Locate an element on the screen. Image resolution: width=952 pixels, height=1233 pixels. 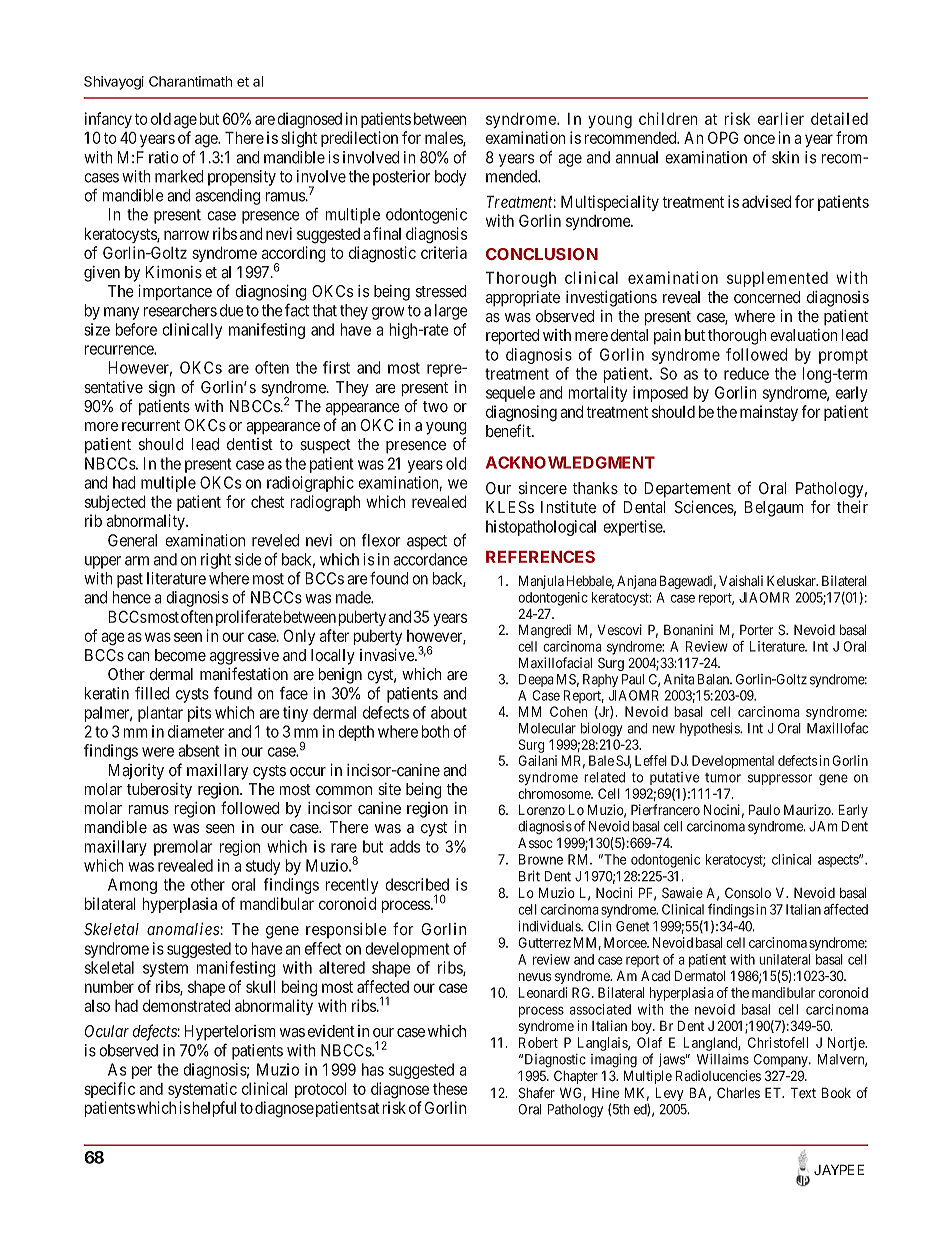
about is located at coordinates (449, 712).
